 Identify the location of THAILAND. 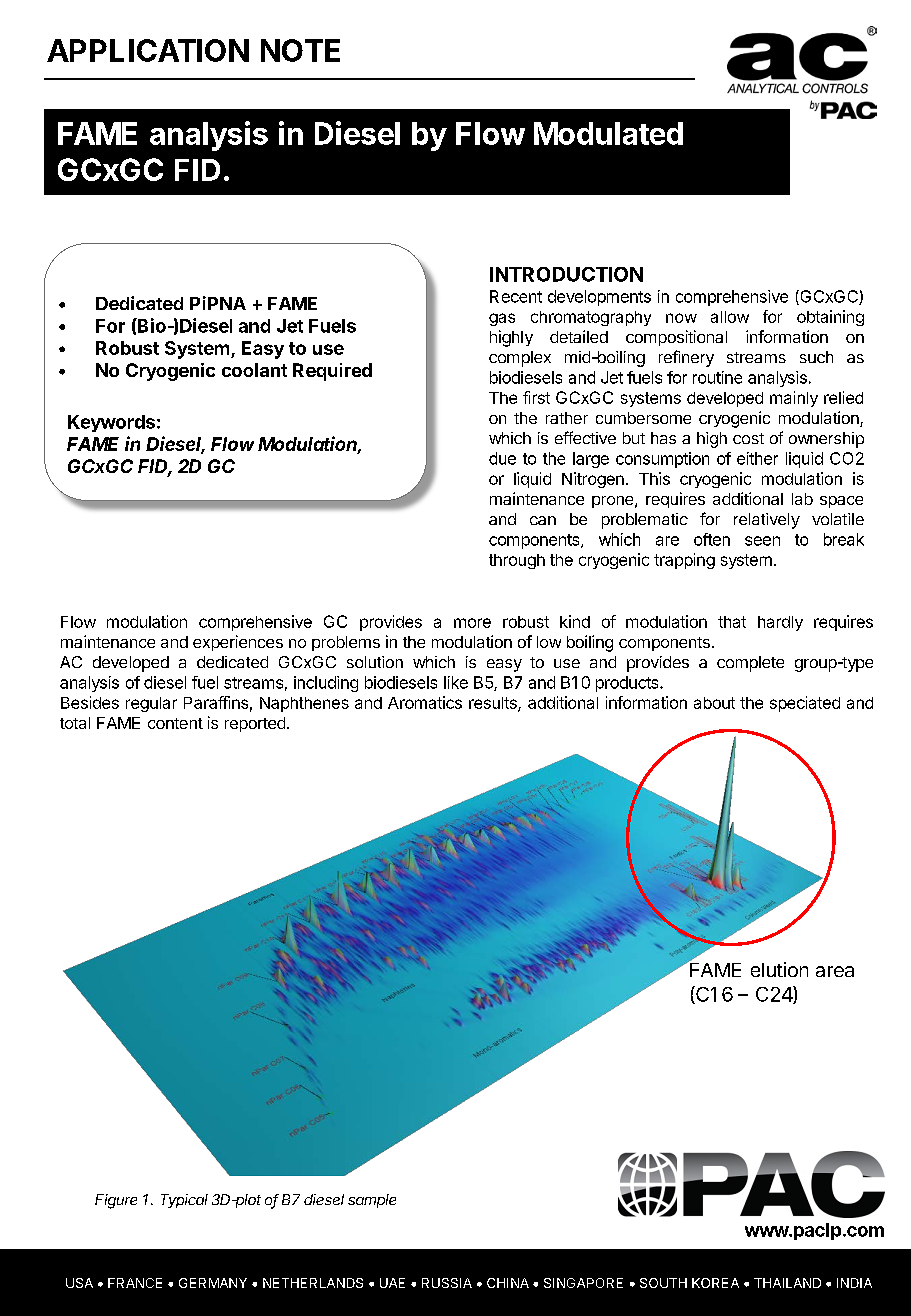
(787, 1283).
